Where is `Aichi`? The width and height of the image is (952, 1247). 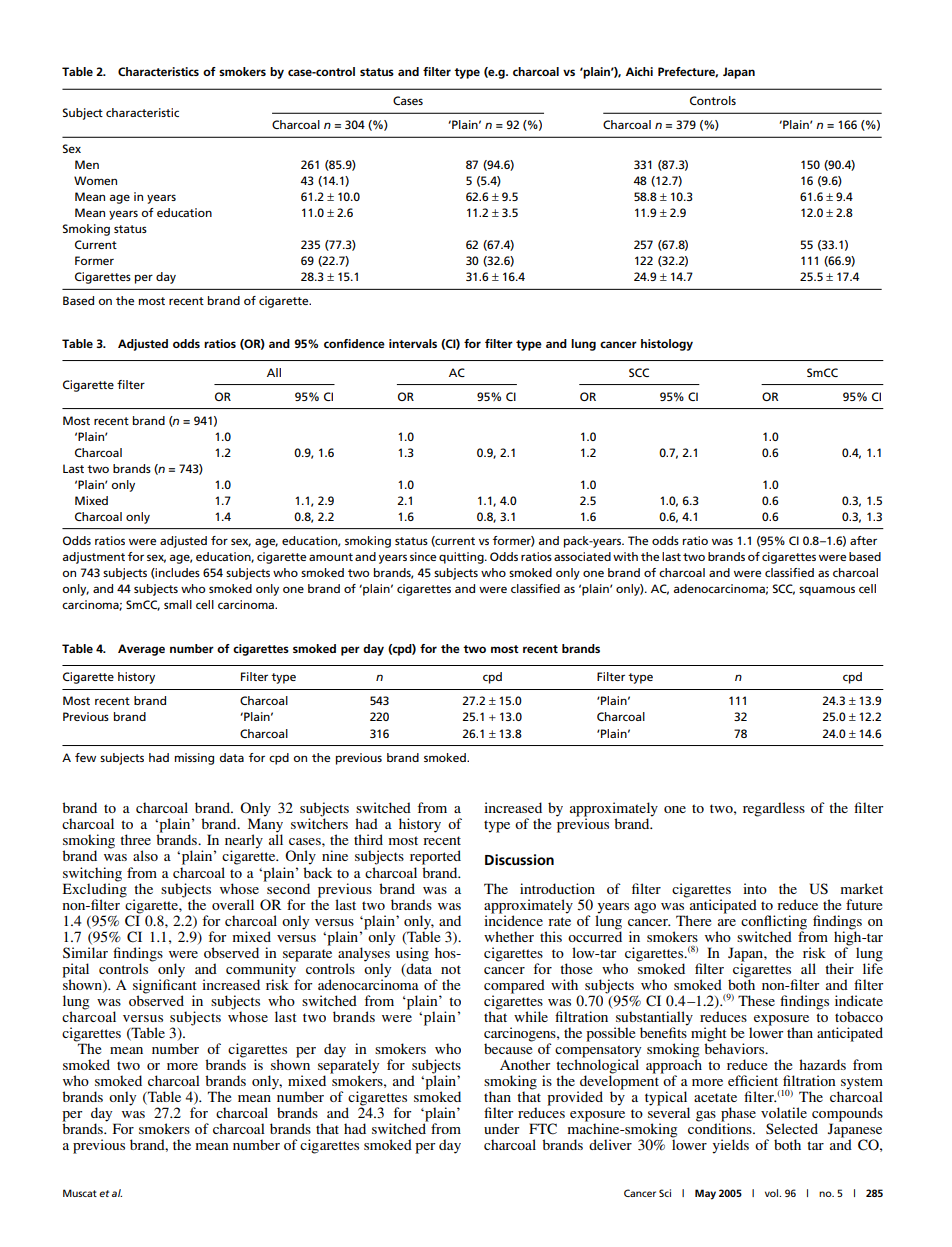 Aichi is located at coordinates (639, 71).
